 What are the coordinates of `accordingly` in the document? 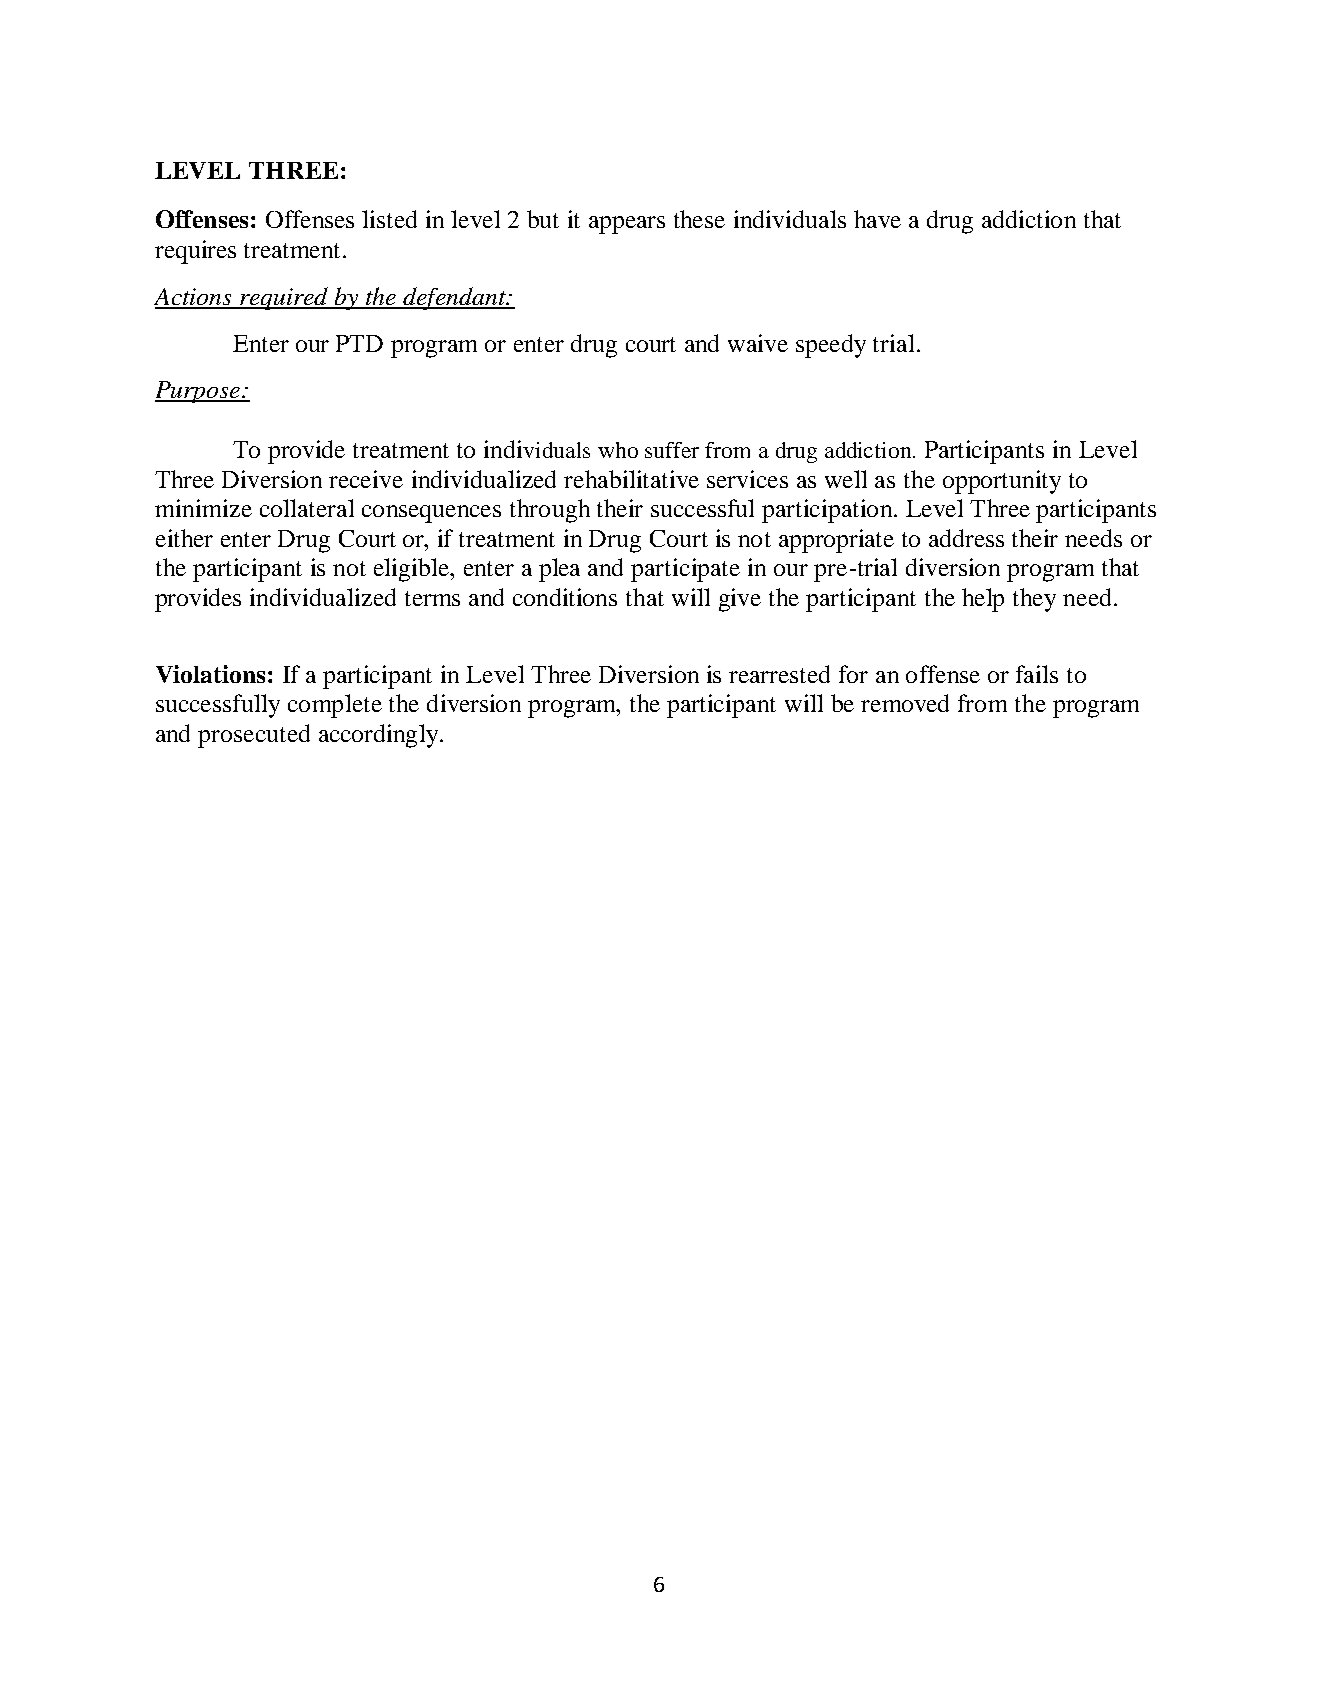 It's located at (380, 736).
